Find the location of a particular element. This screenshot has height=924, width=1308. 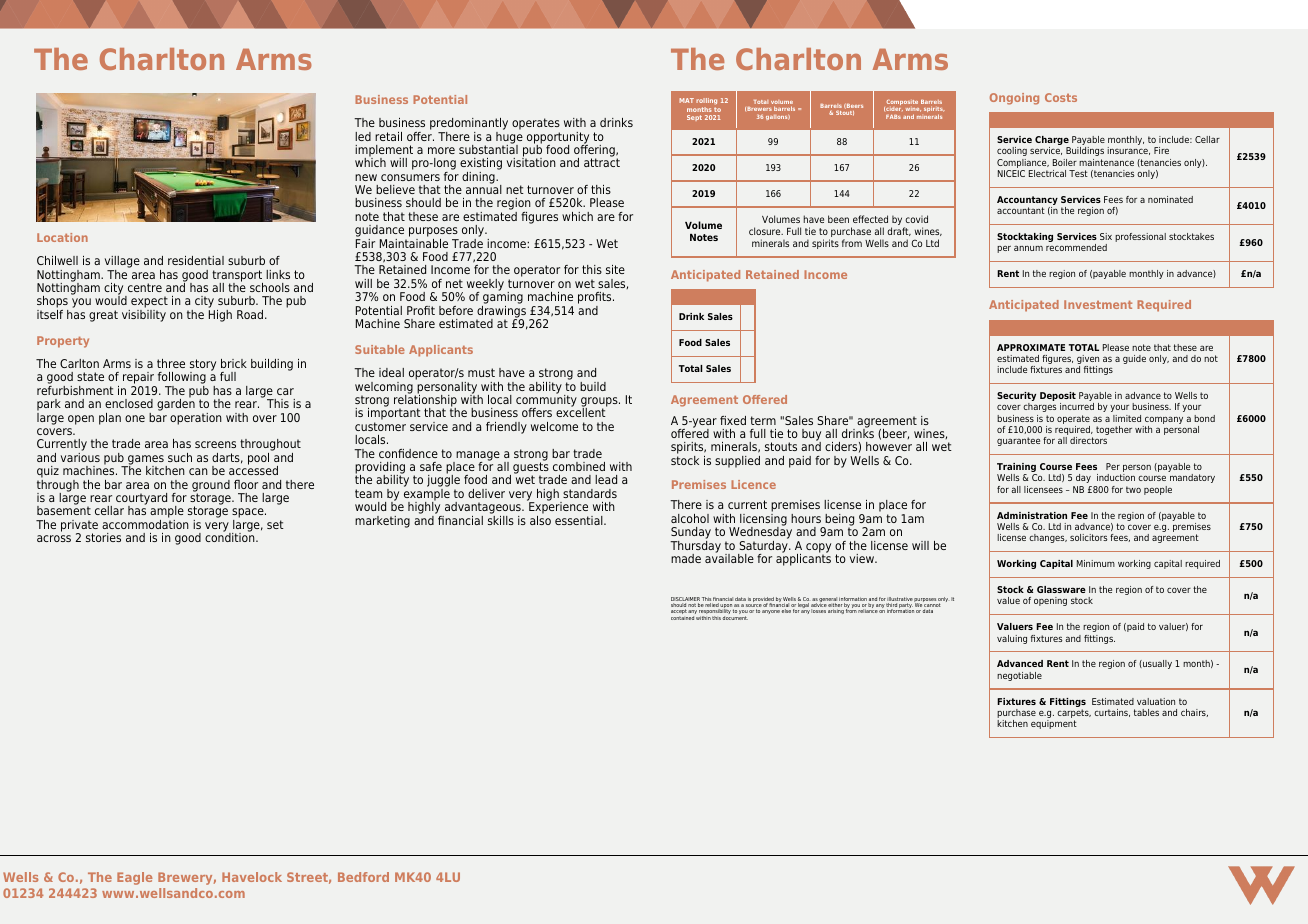

Bedford is located at coordinates (363, 877).
